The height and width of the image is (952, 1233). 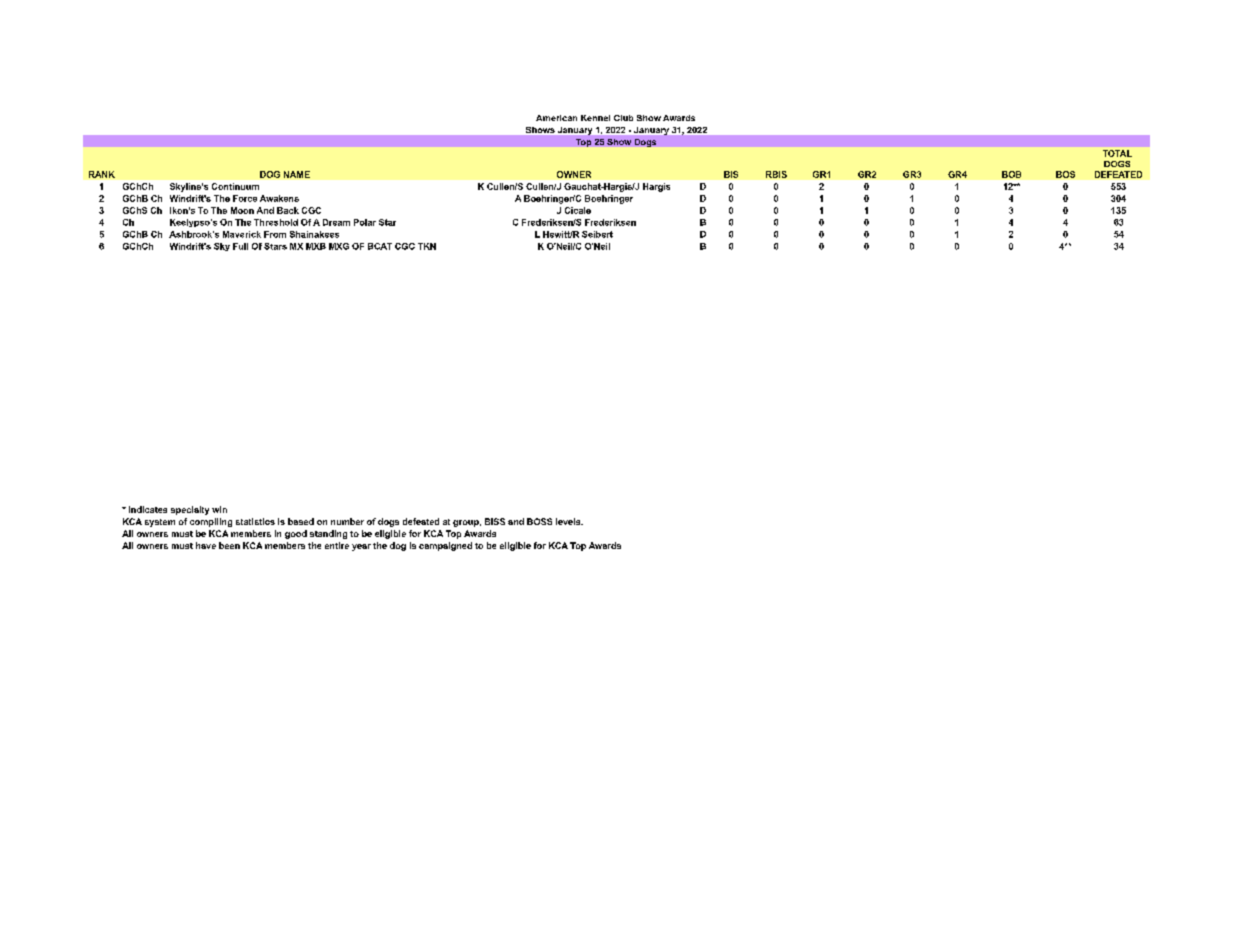 I want to click on From, so click(x=275, y=234).
